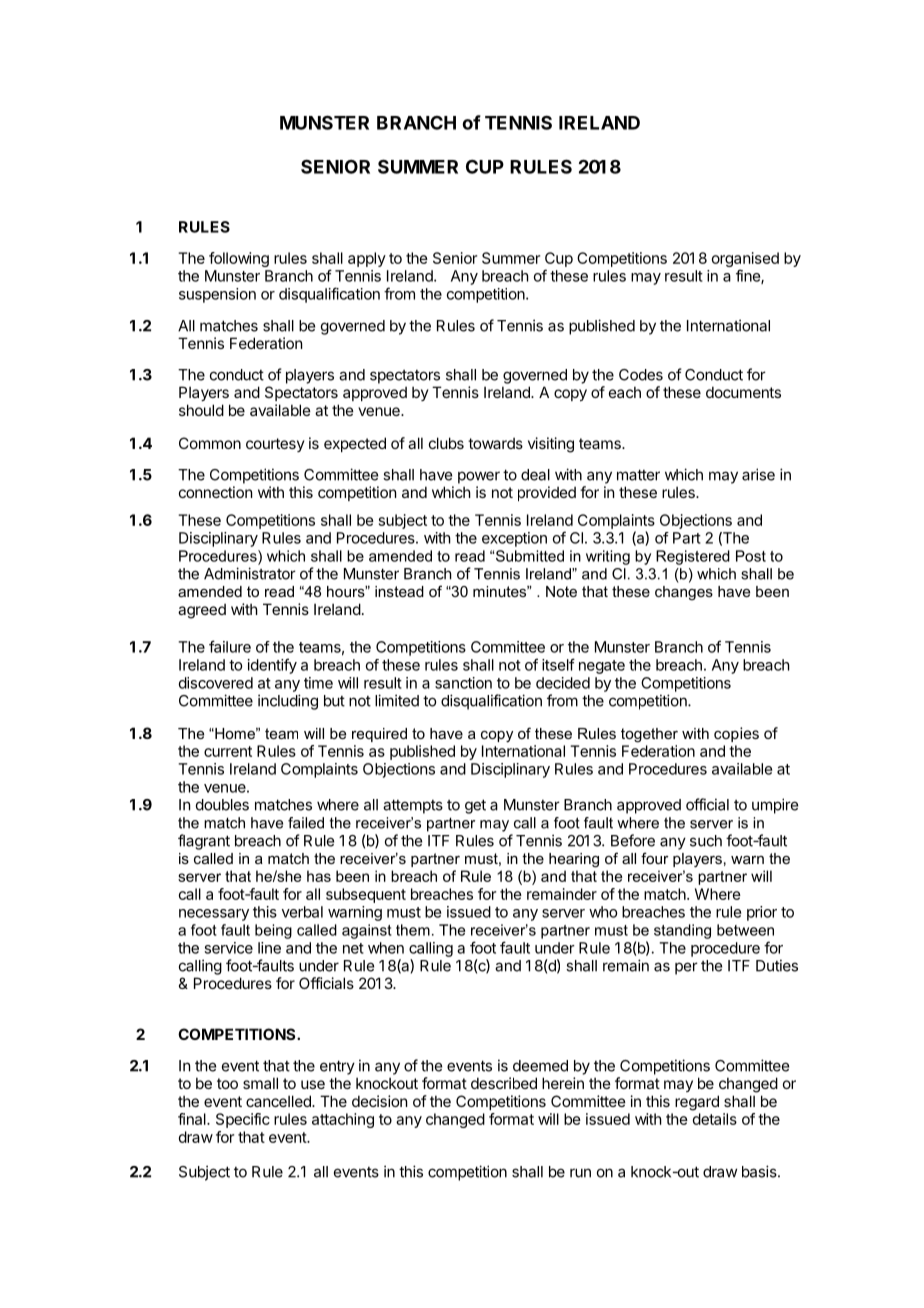 The height and width of the page is (1308, 924). What do you see at coordinates (684, 593) in the page?
I see `changes` at bounding box center [684, 593].
